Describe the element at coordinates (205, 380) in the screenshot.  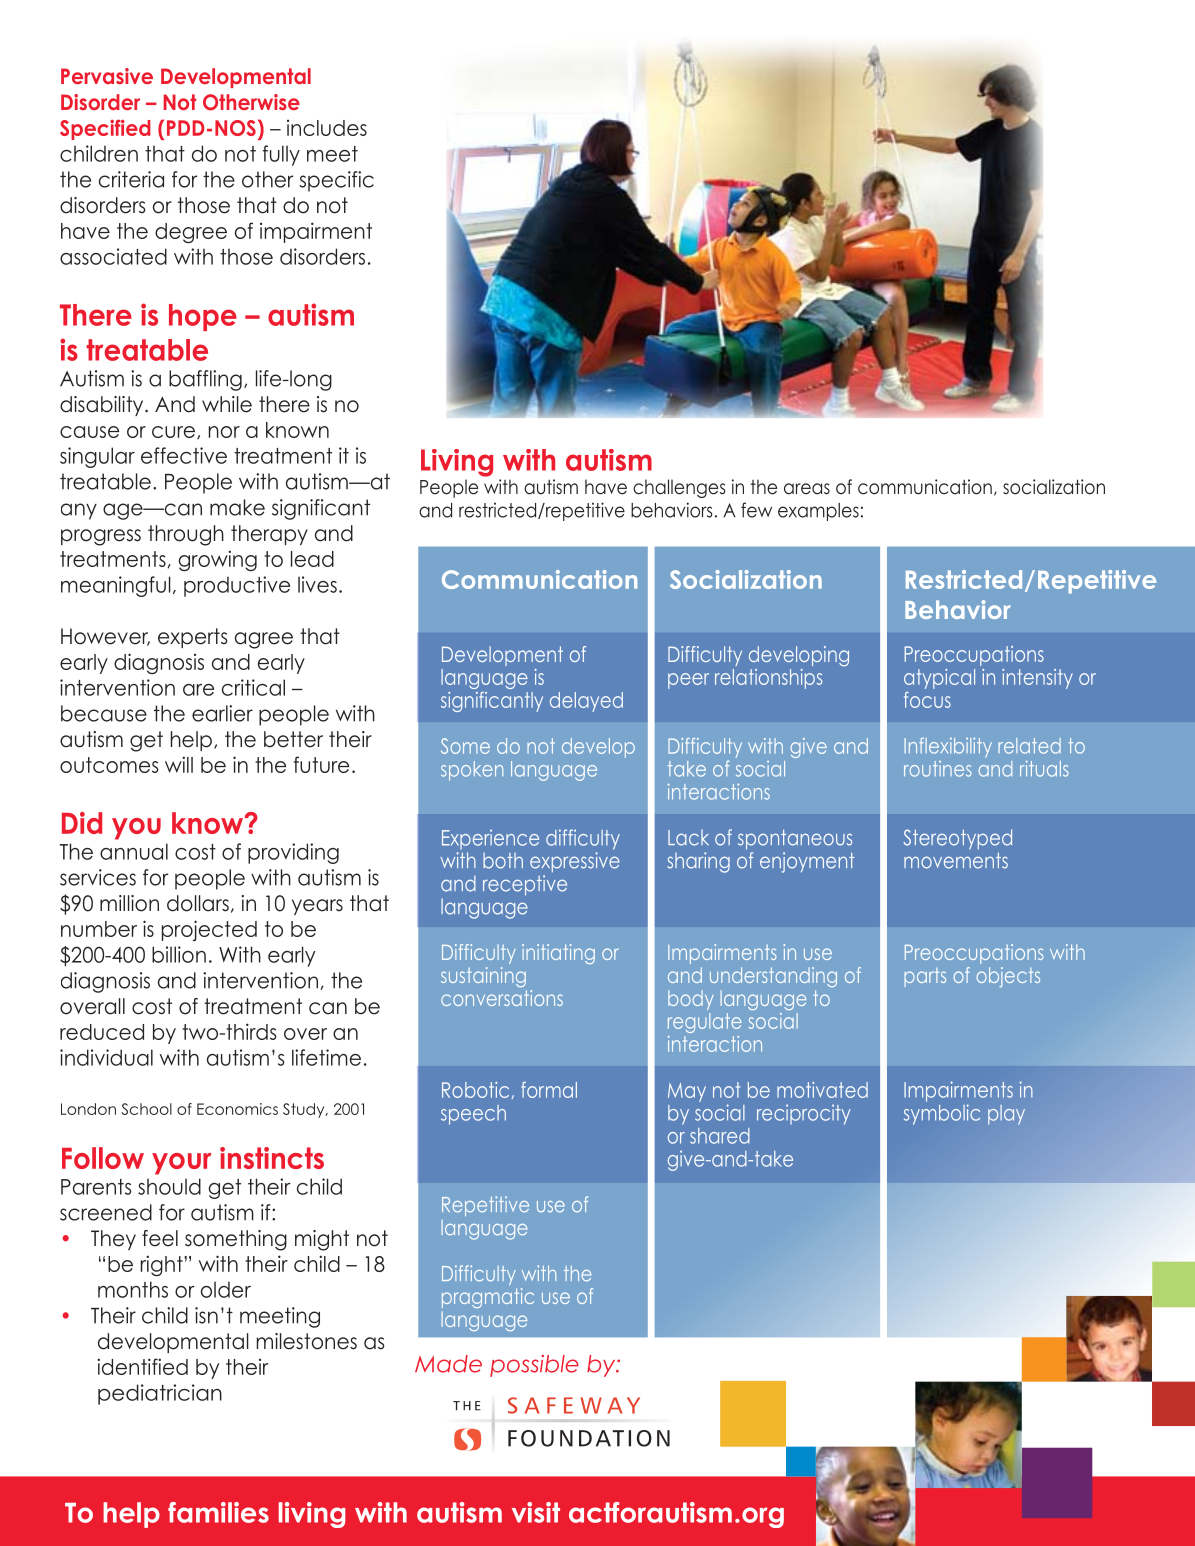
I see `baffling` at that location.
